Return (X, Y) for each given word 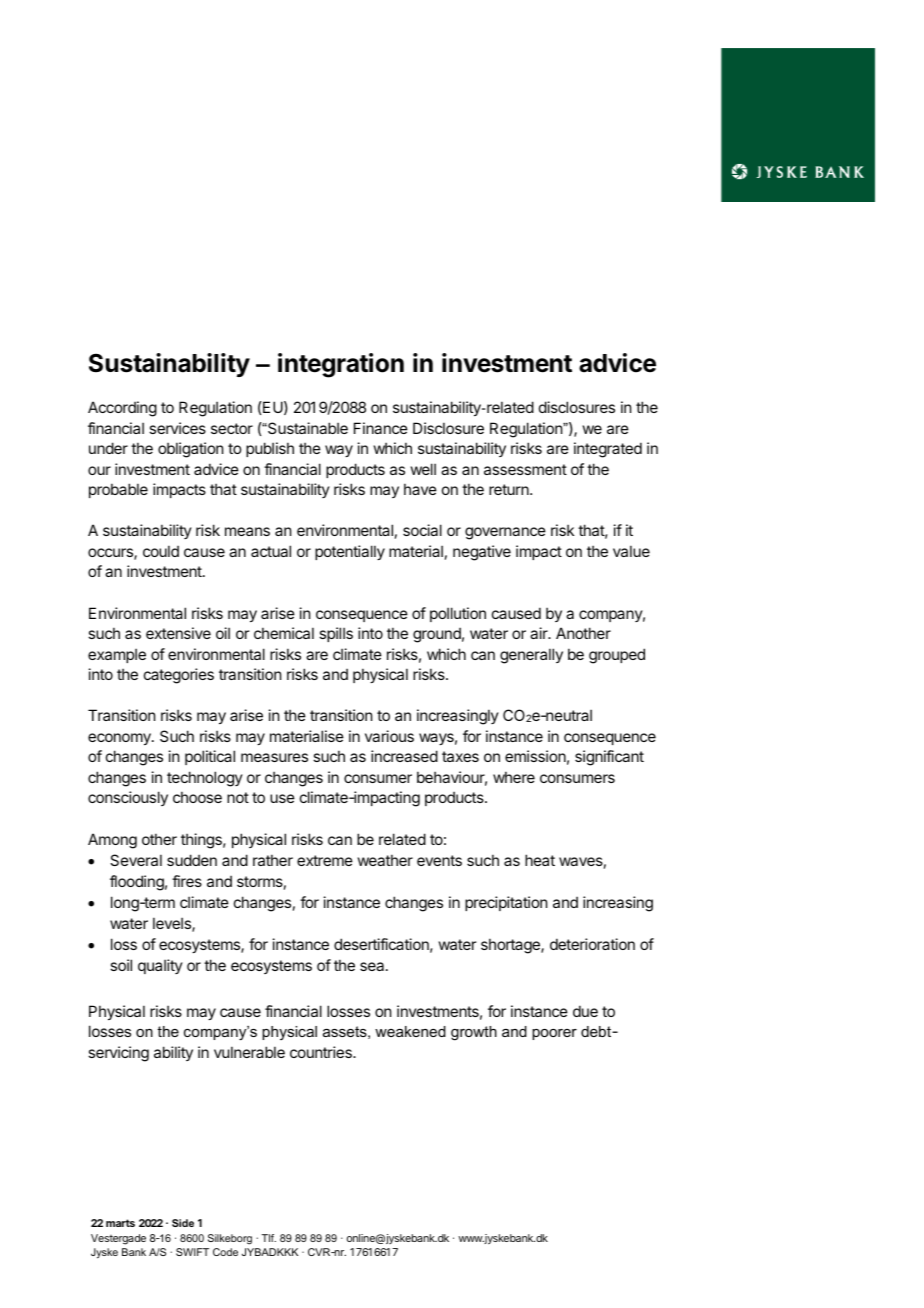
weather (385, 860)
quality (160, 966)
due (585, 1011)
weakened (410, 1031)
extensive (178, 633)
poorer (554, 1034)
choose (197, 797)
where (514, 777)
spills (336, 634)
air (540, 633)
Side (183, 1223)
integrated (608, 450)
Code (225, 1252)
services (177, 428)
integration (341, 365)
